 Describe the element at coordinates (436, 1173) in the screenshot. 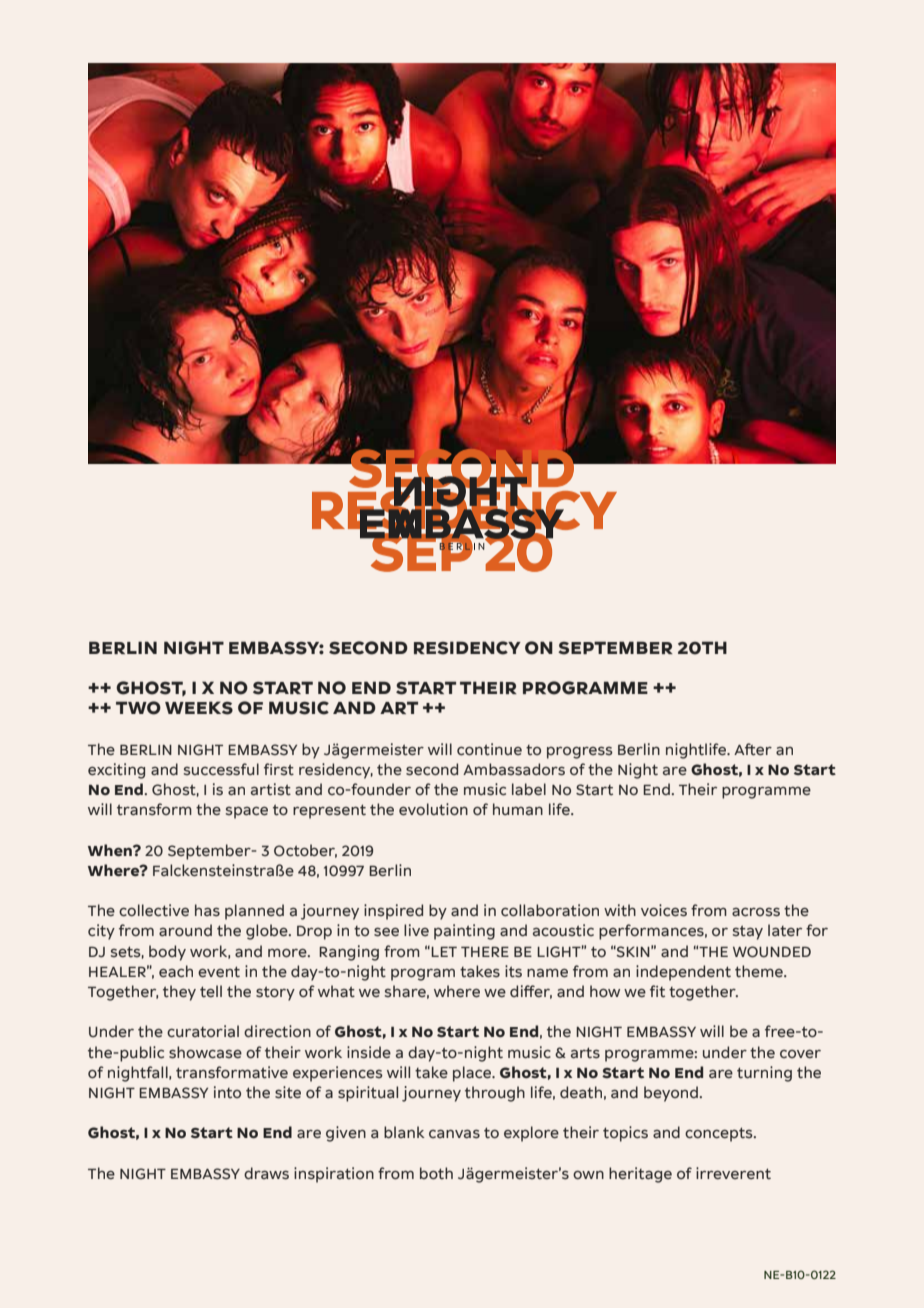

I see `both` at that location.
